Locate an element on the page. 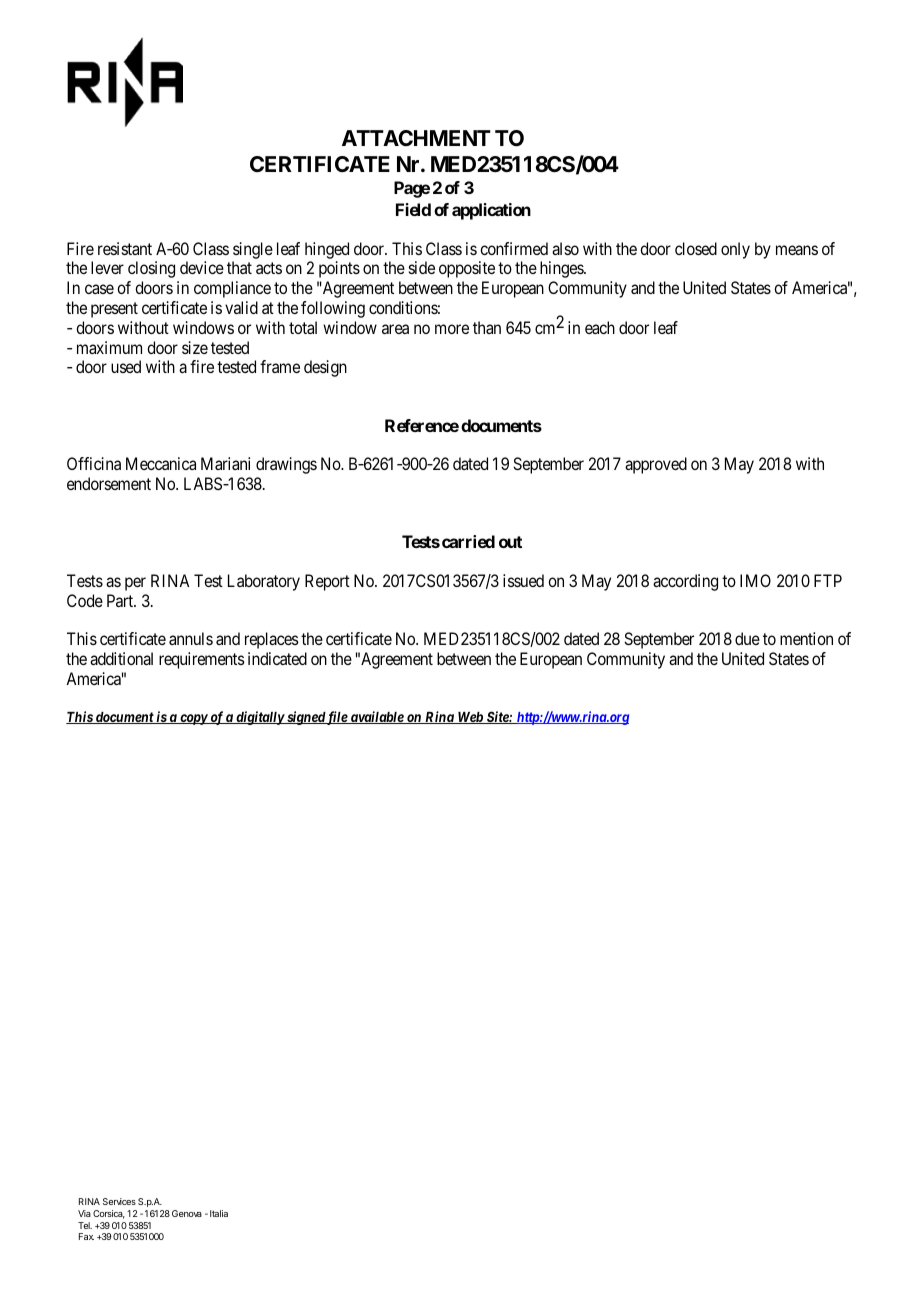  only is located at coordinates (735, 250).
